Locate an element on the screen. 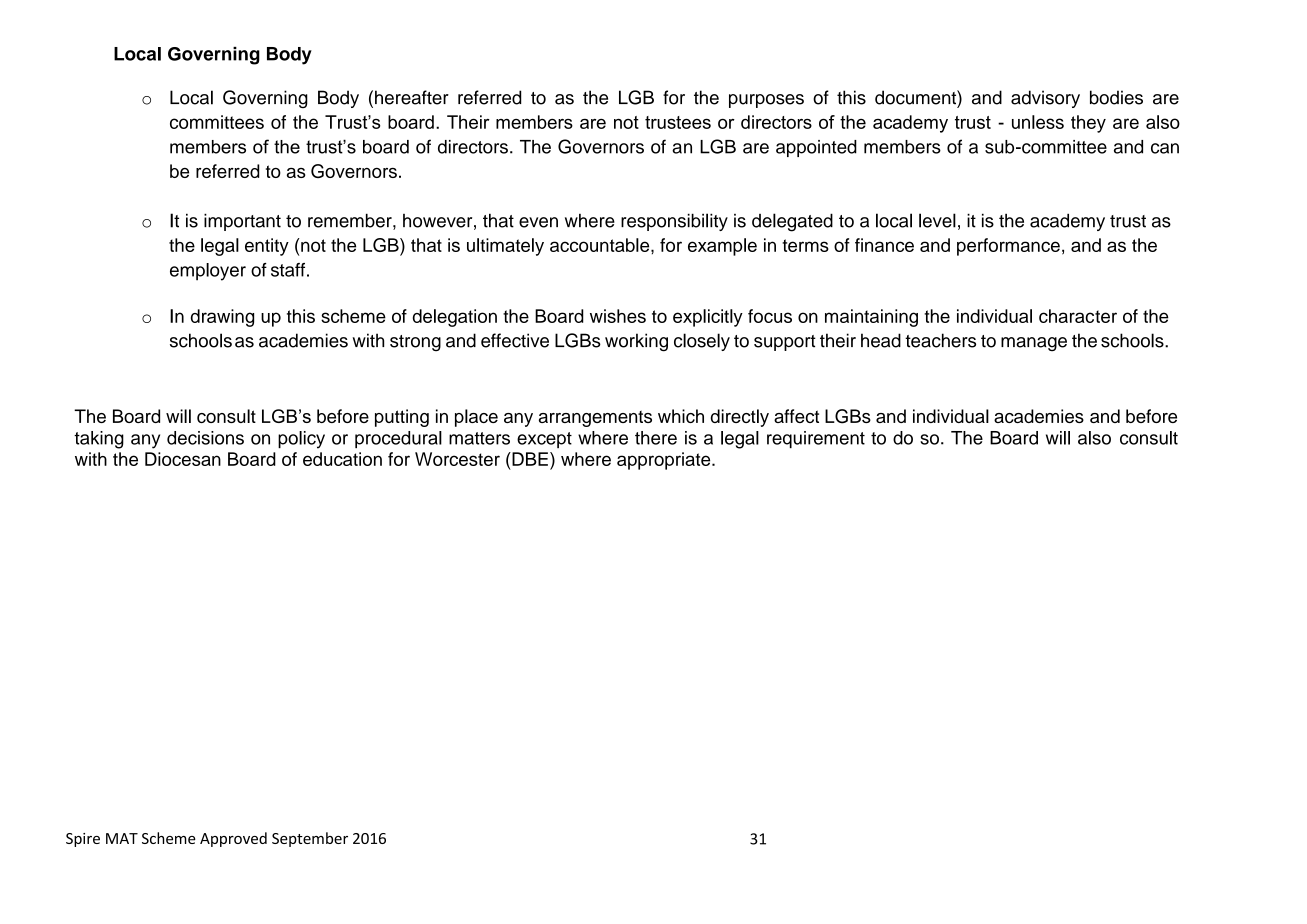  hereafter is located at coordinates (412, 97).
